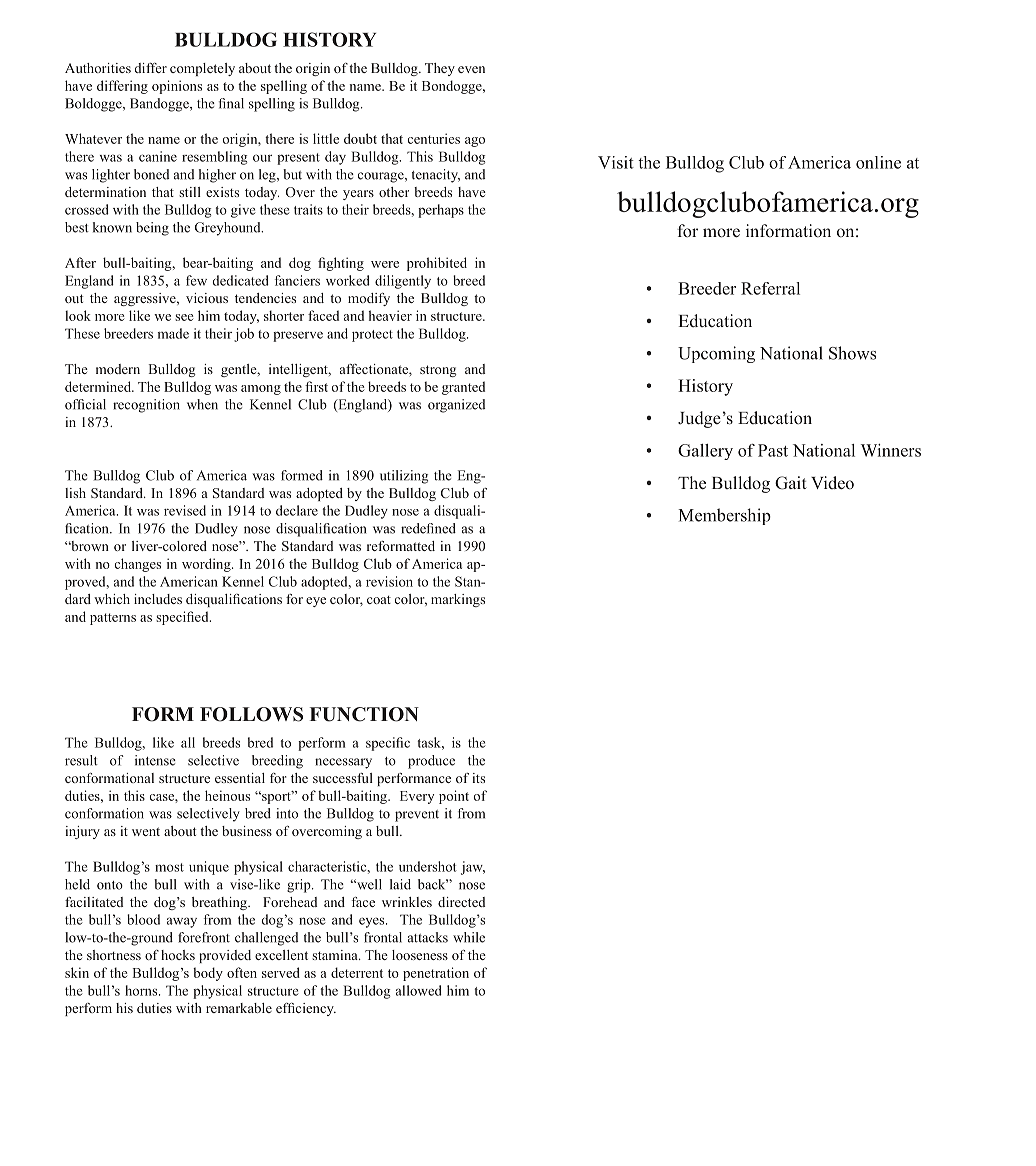 The image size is (1036, 1166). Describe the element at coordinates (469, 937) in the document. I see `while` at that location.
